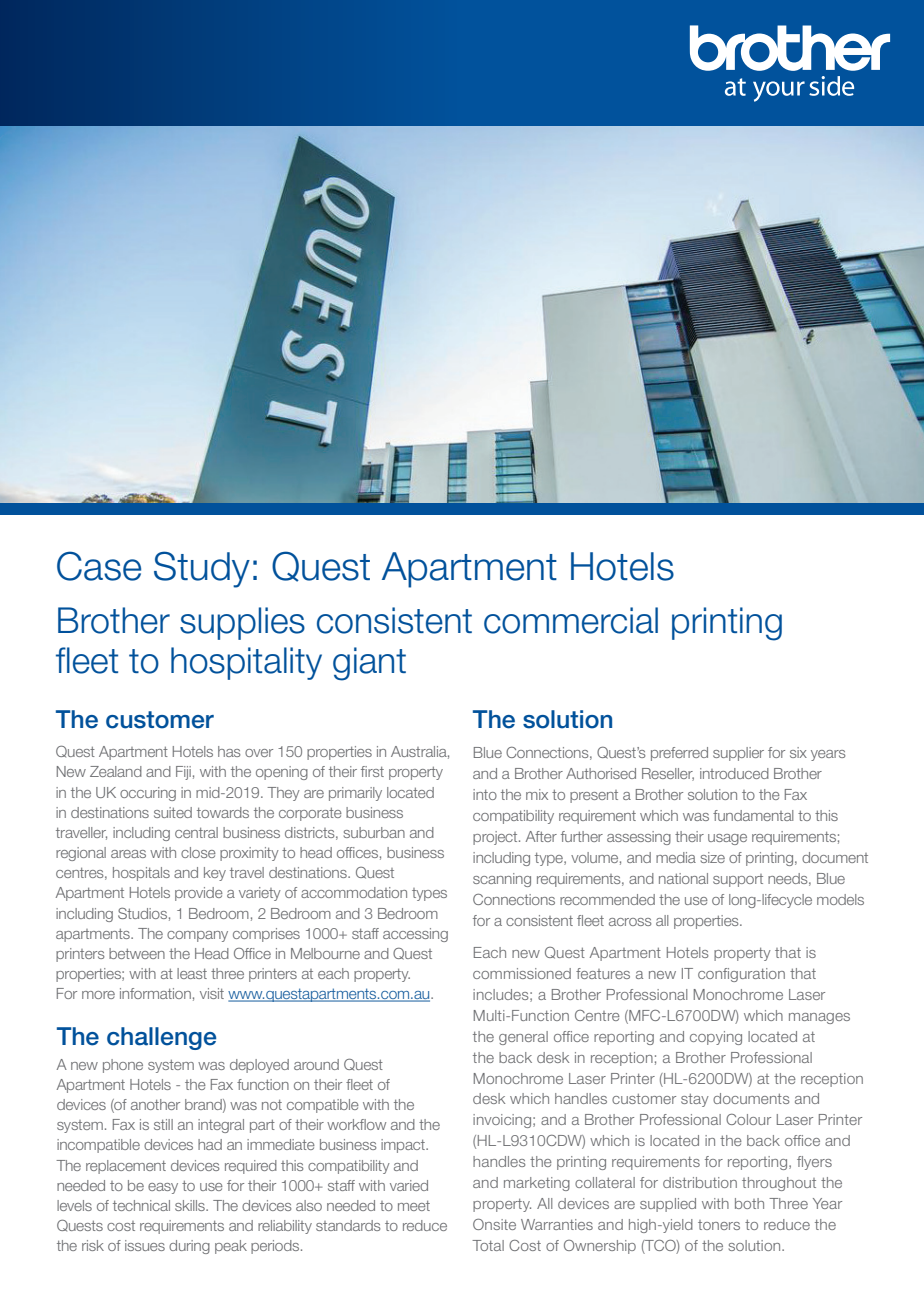 Image resolution: width=924 pixels, height=1308 pixels. Describe the element at coordinates (523, 1038) in the page. I see `general` at that location.
